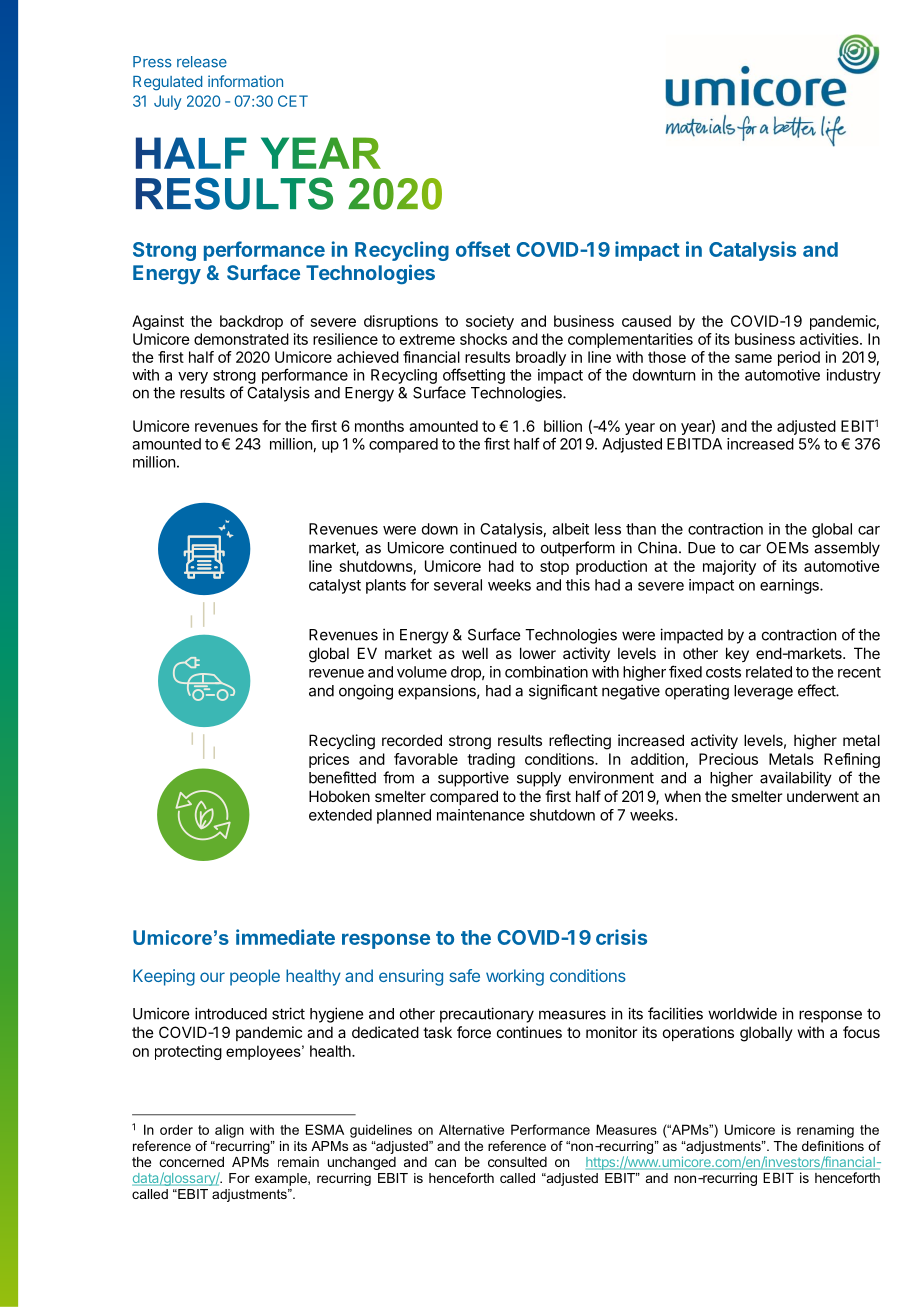  I want to click on earnings, so click(790, 586).
